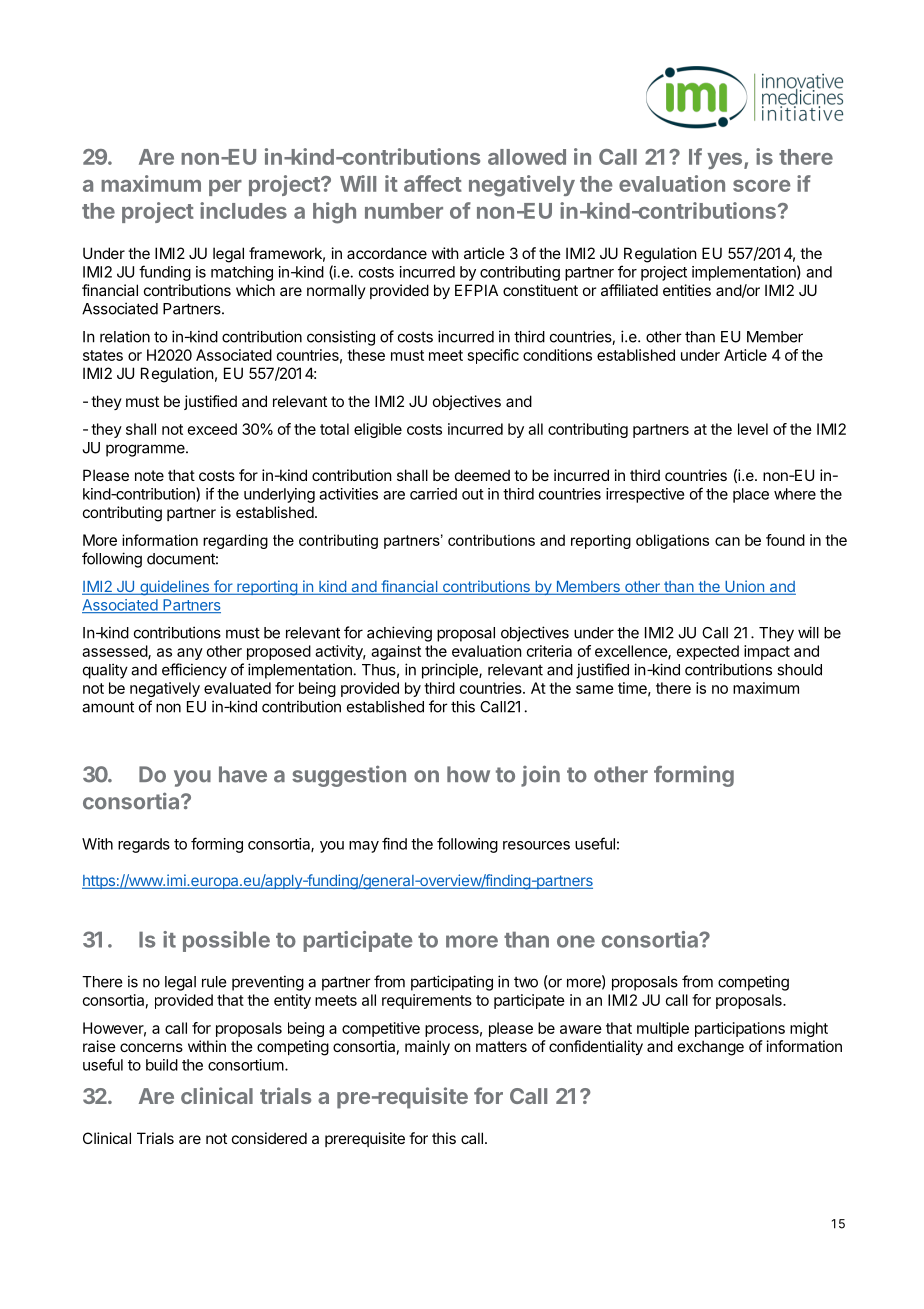 The image size is (924, 1309). Describe the element at coordinates (225, 188) in the document. I see `per` at that location.
